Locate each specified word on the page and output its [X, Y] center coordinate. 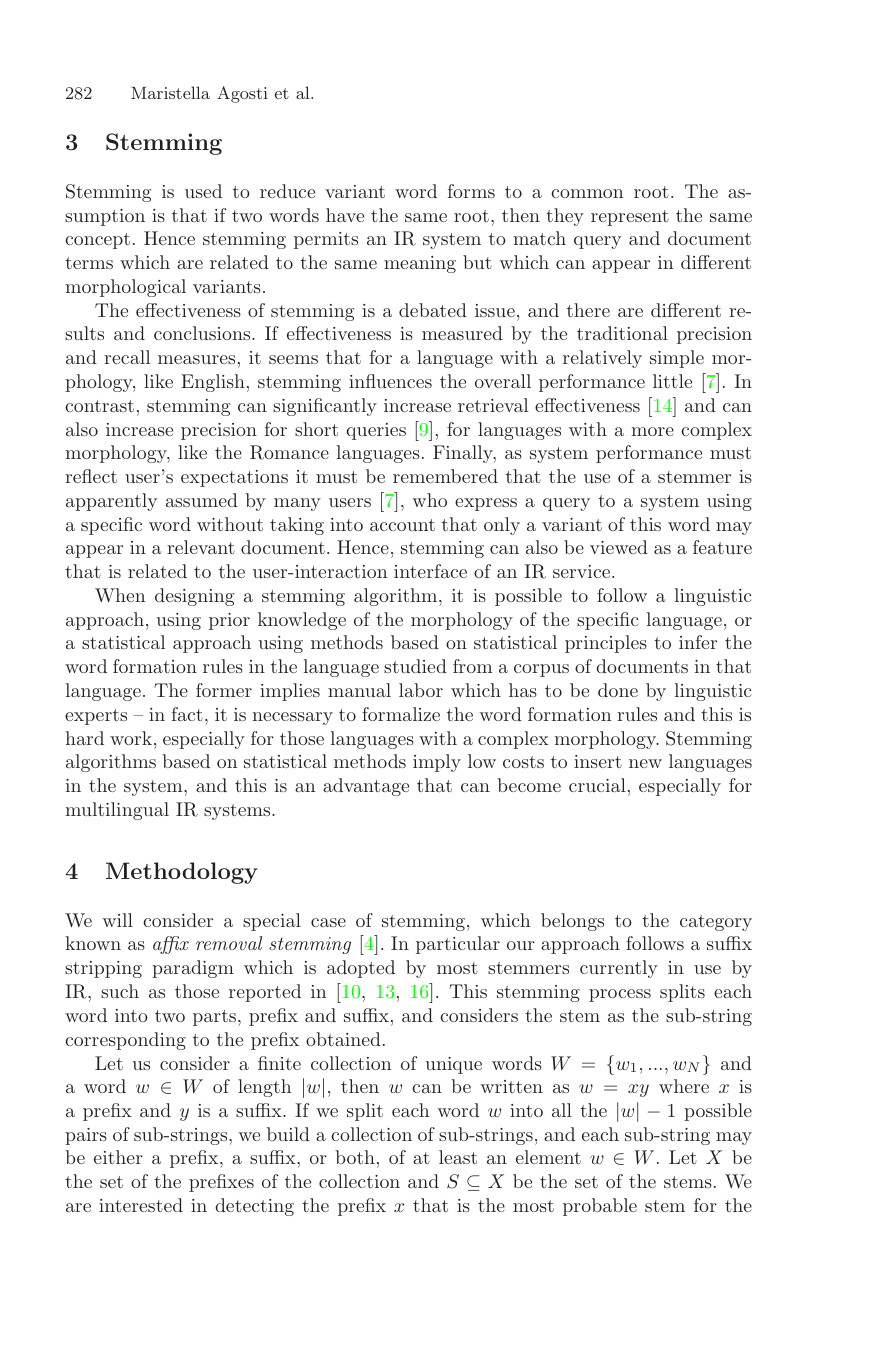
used [203, 191]
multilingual [117, 811]
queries [376, 431]
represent [630, 218]
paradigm [193, 969]
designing [194, 597]
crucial [597, 785]
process [620, 995]
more [652, 431]
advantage [366, 787]
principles [606, 644]
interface [430, 571]
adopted [361, 969]
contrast [99, 406]
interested [141, 1205]
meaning [420, 264]
